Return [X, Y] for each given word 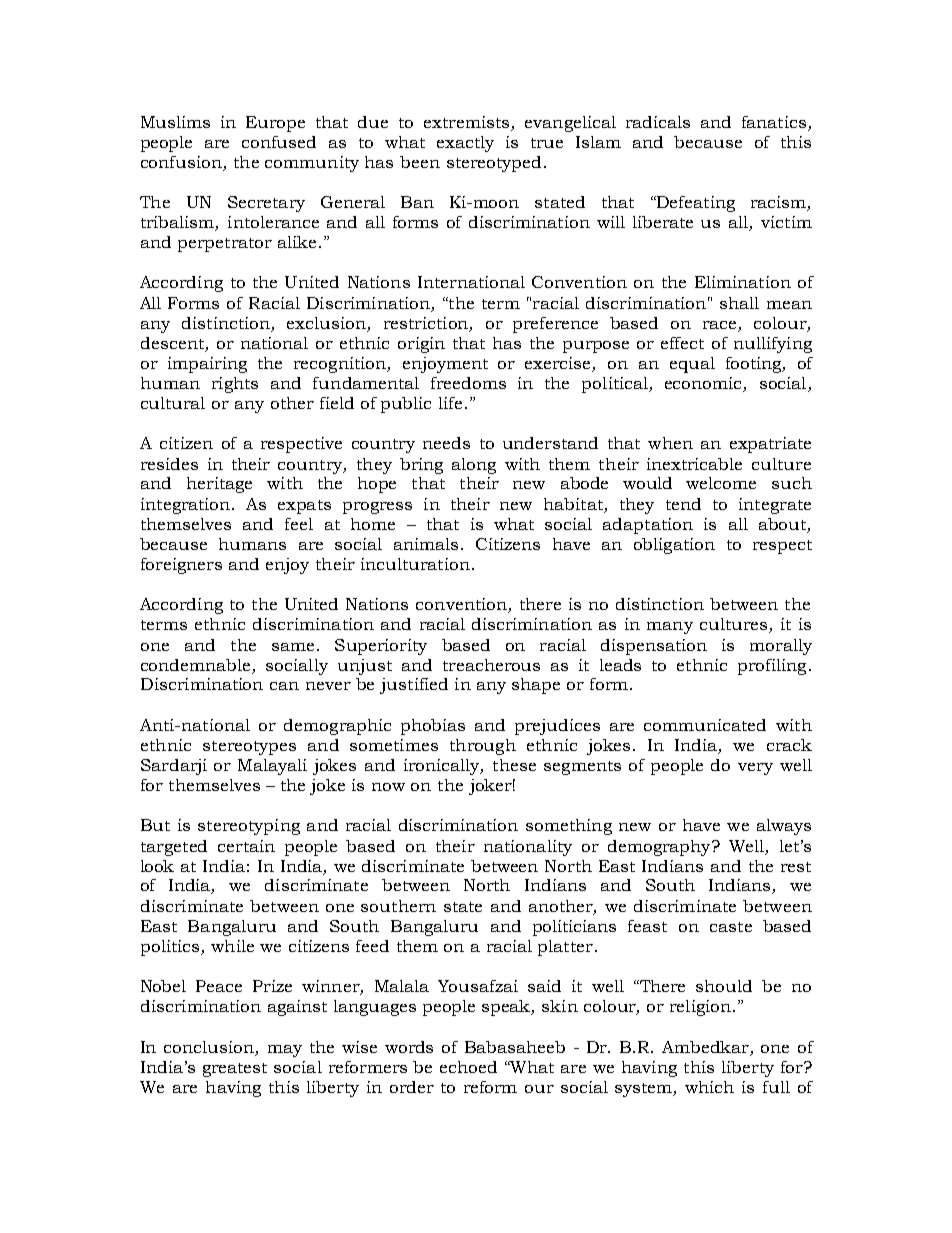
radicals [658, 122]
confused [279, 142]
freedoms [468, 383]
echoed [468, 1067]
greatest [235, 1070]
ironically [443, 767]
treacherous [491, 665]
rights [235, 385]
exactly [465, 144]
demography [660, 848]
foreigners [181, 566]
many [670, 628]
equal [692, 365]
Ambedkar [705, 1047]
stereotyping [249, 827]
